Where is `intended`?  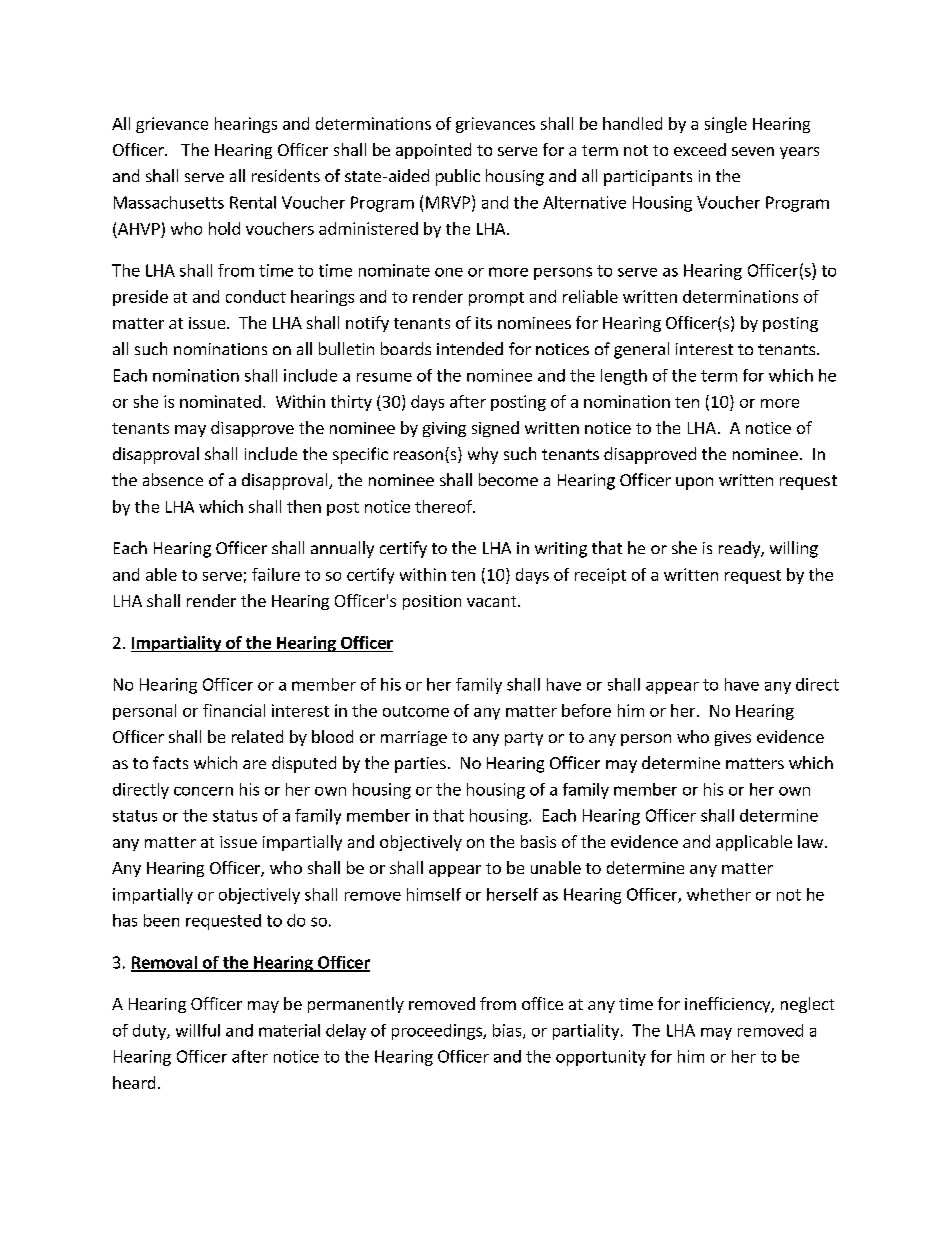 intended is located at coordinates (470, 348).
